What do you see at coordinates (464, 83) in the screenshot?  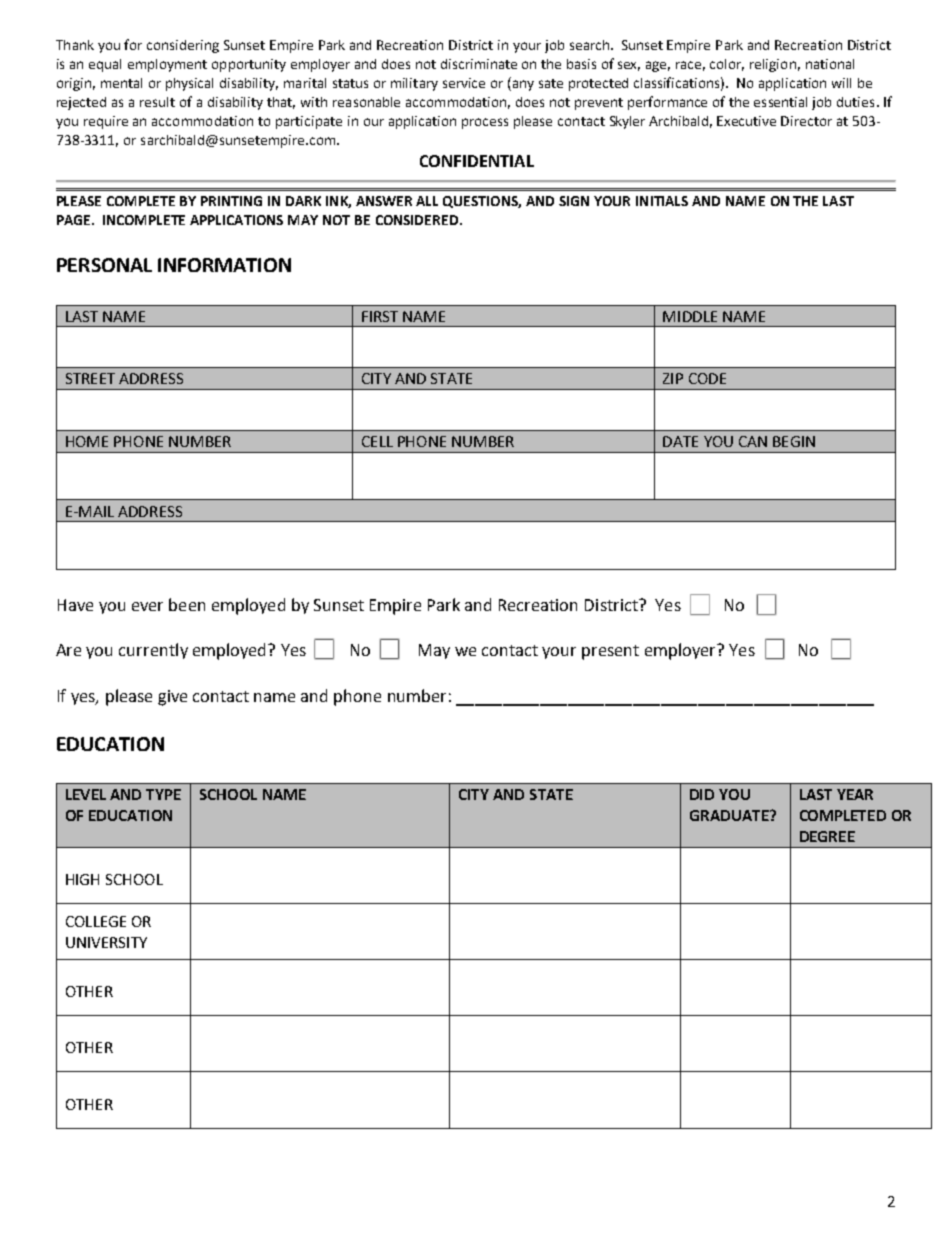 I see `service` at bounding box center [464, 83].
